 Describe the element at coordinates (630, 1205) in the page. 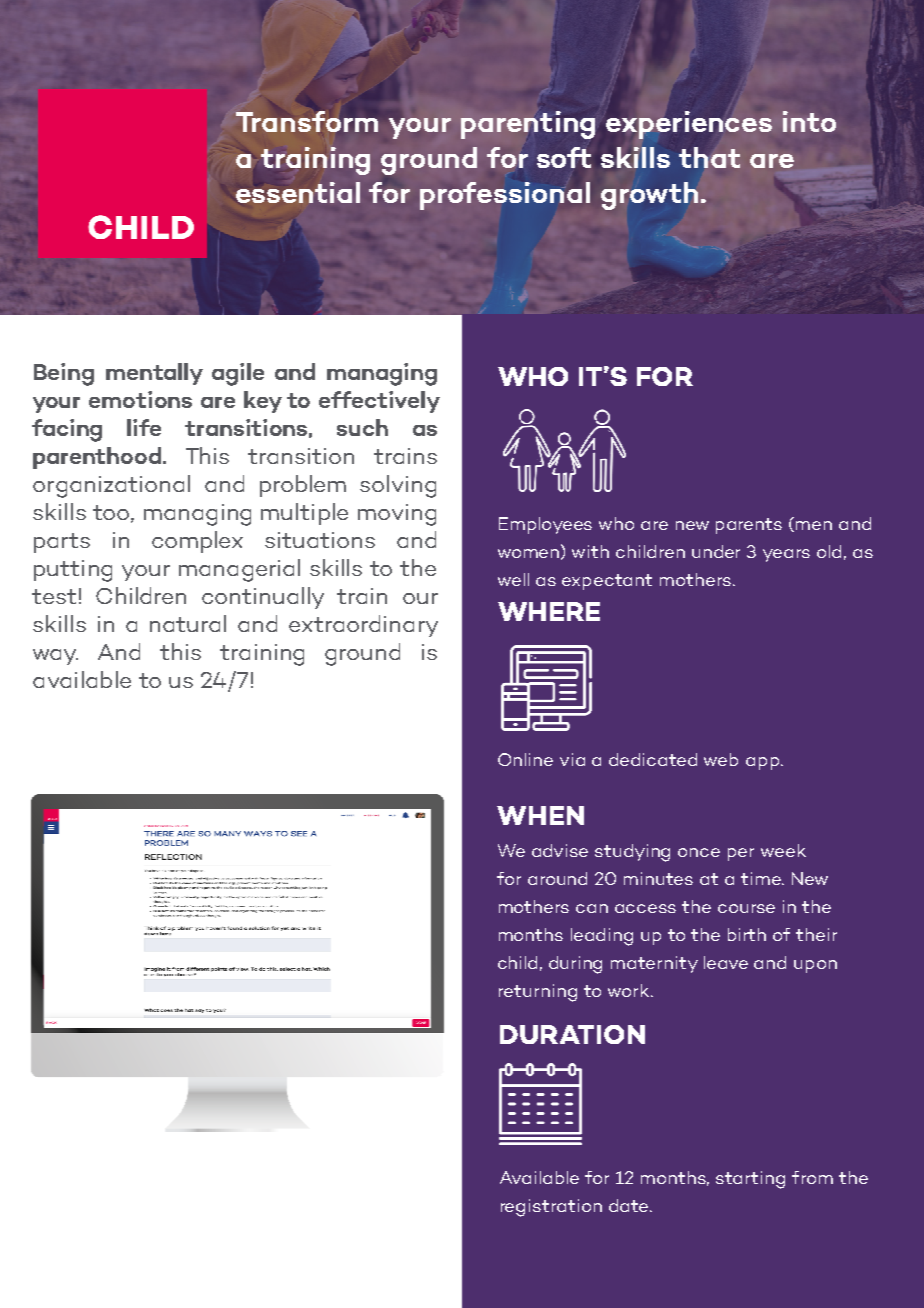

I see `date` at that location.
